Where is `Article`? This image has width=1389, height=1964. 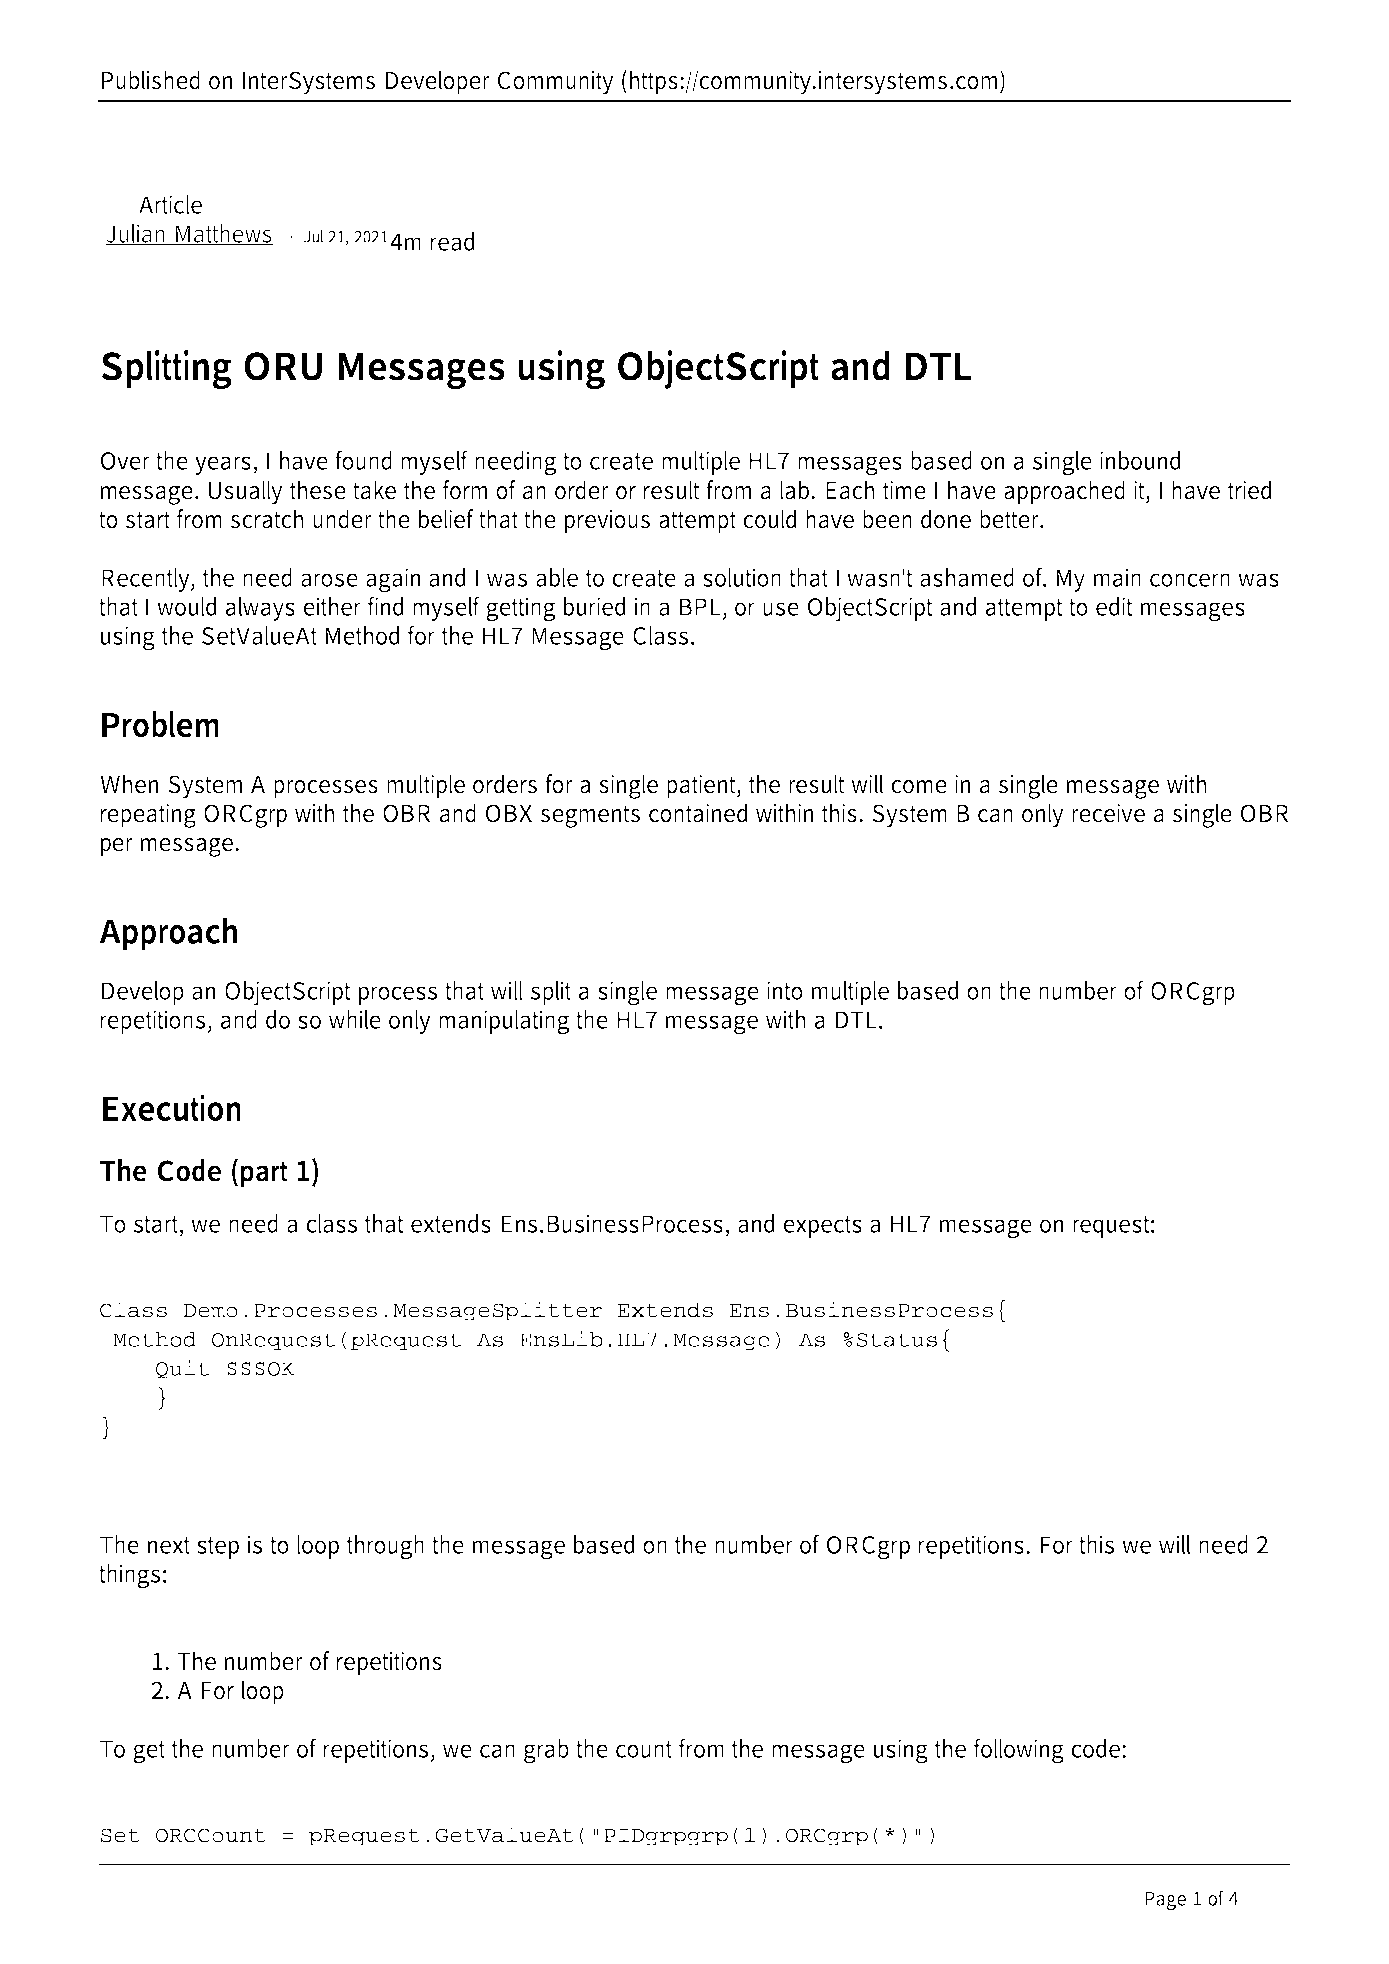 Article is located at coordinates (170, 204).
